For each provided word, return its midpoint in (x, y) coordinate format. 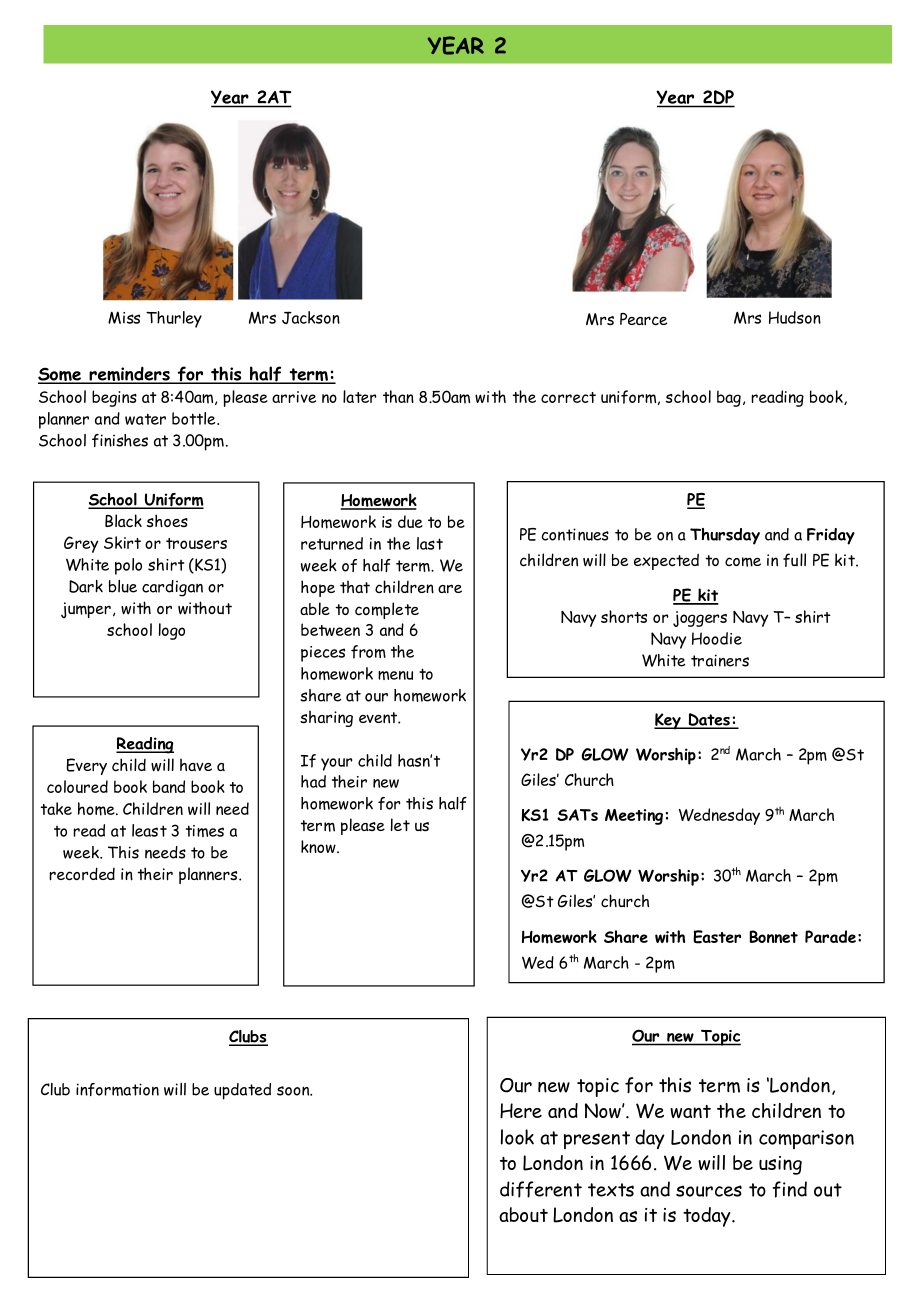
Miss (124, 317)
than (398, 396)
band (169, 786)
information (117, 1089)
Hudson (795, 317)
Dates (709, 720)
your (337, 764)
